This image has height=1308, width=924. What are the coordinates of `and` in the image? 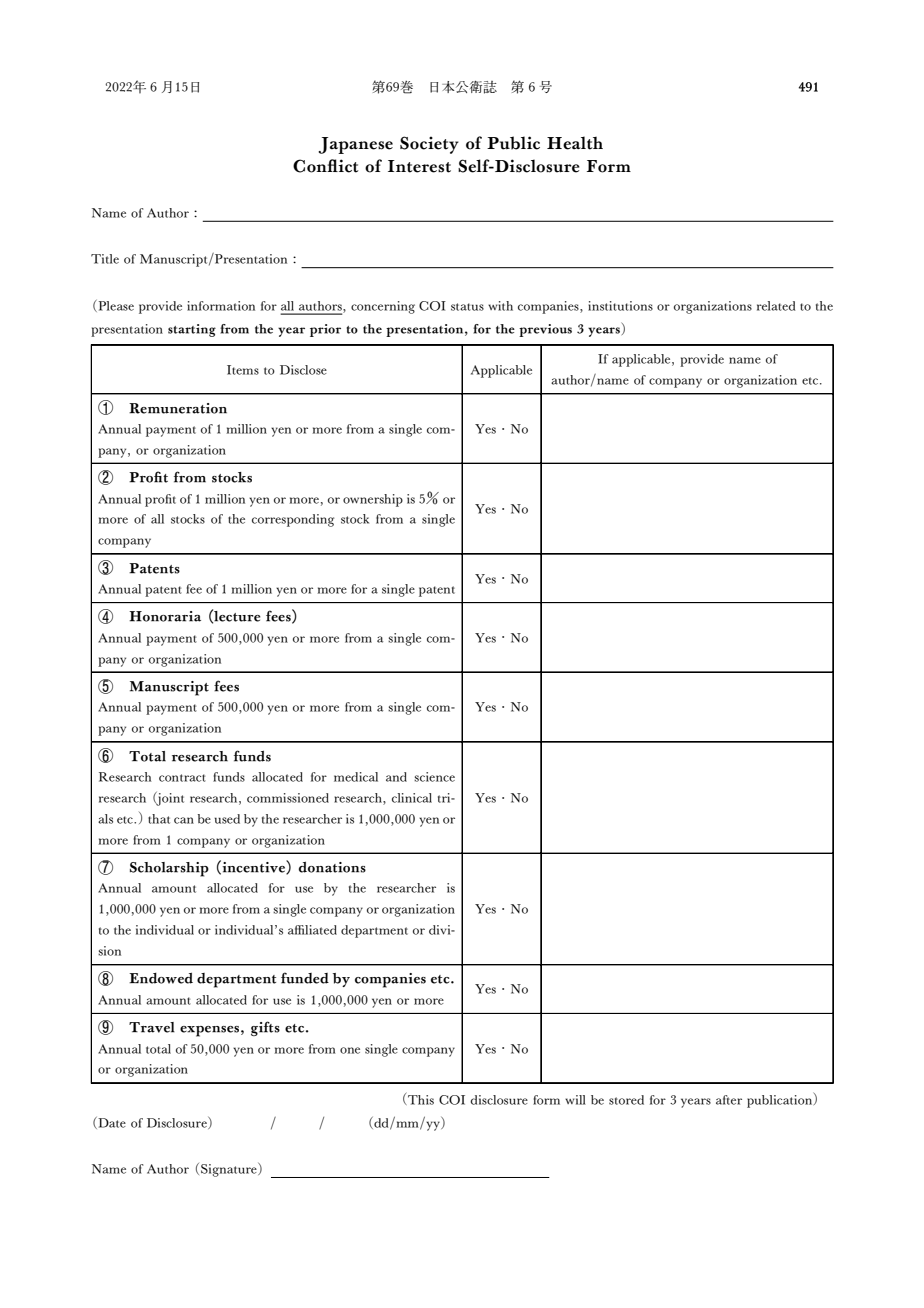 It's located at (396, 777).
